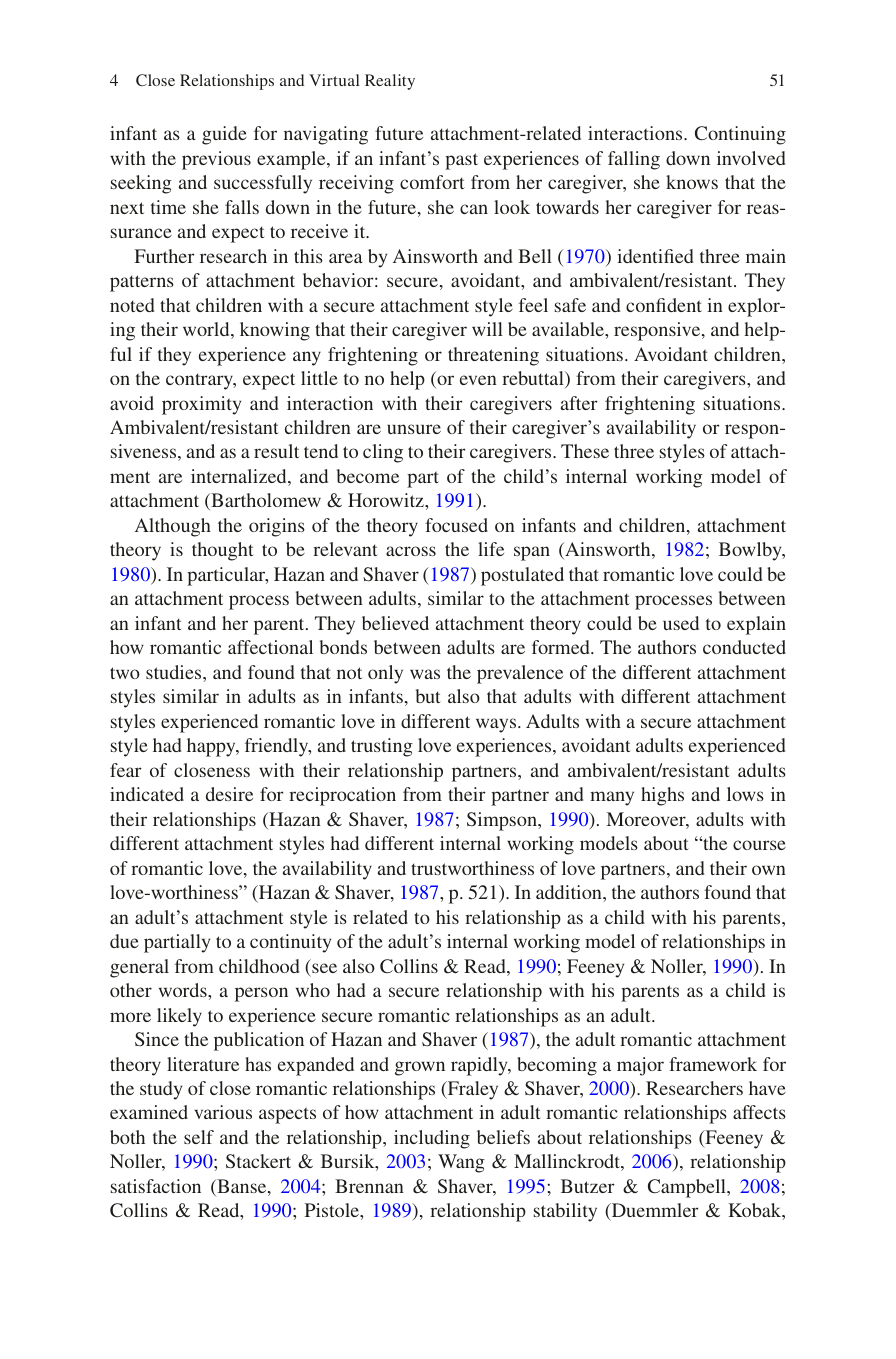 The width and height of the image is (896, 1359). Describe the element at coordinates (414, 429) in the image. I see `unsure` at that location.
